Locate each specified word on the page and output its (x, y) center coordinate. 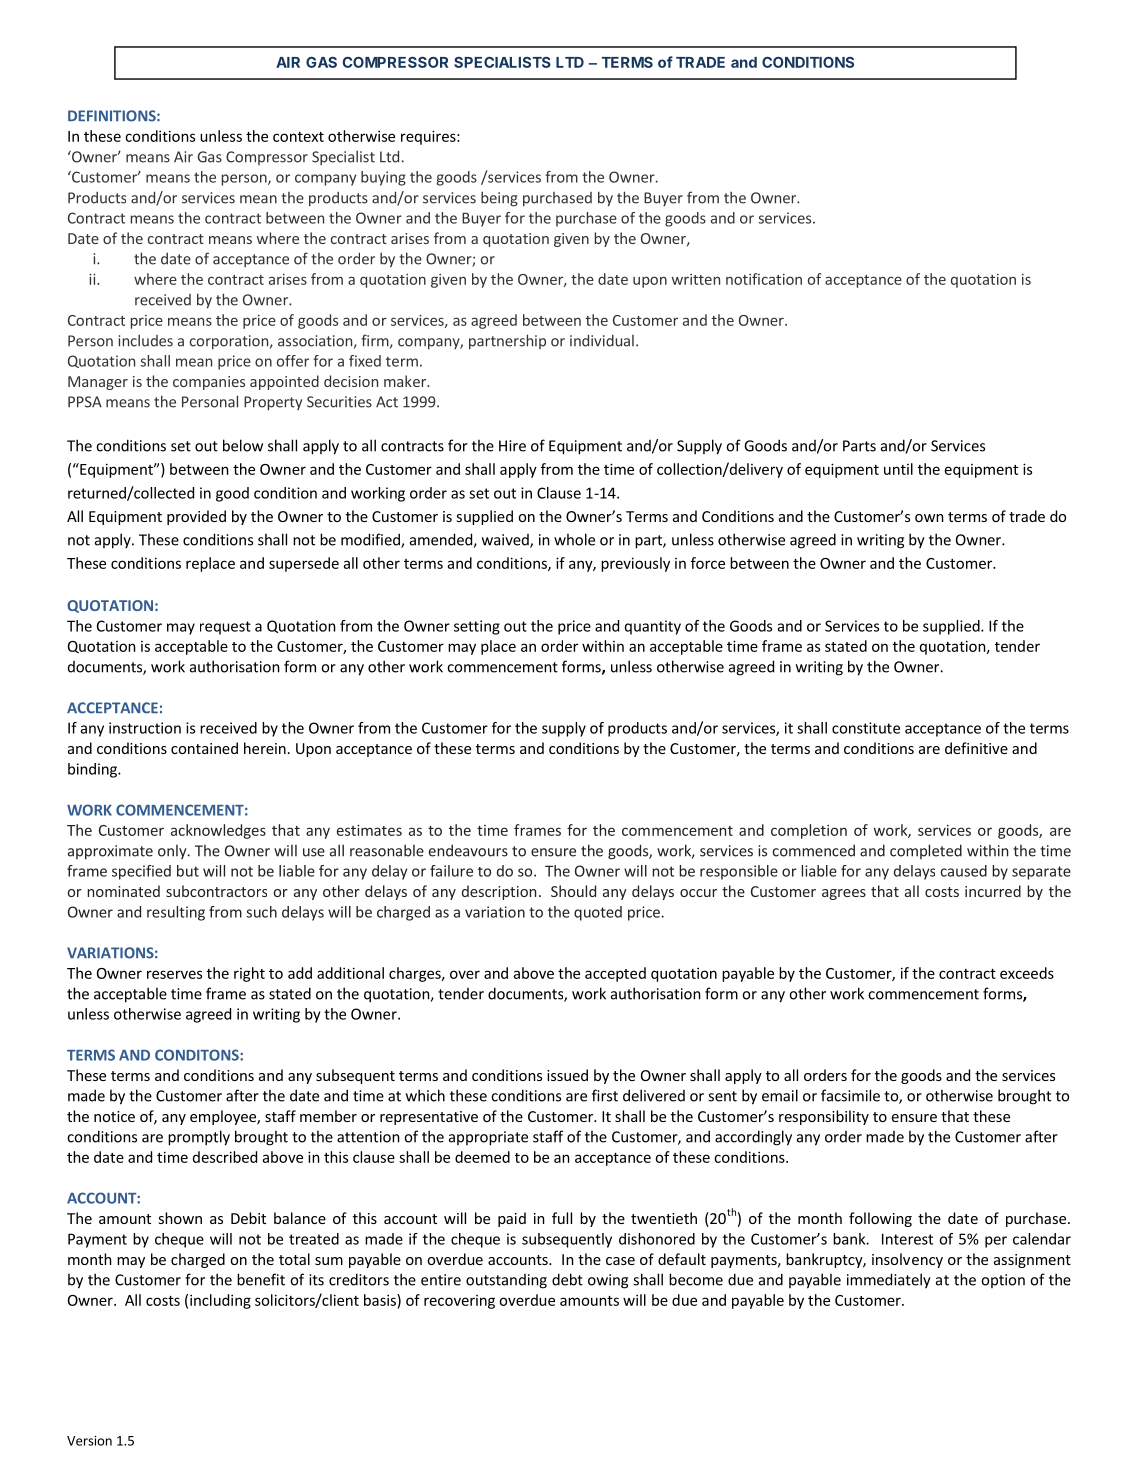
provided (196, 517)
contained (204, 748)
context (298, 137)
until (898, 469)
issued (567, 1075)
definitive (976, 748)
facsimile (850, 1095)
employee (224, 1117)
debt (567, 1279)
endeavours (468, 851)
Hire (512, 446)
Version (89, 1441)
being (499, 199)
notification (764, 279)
